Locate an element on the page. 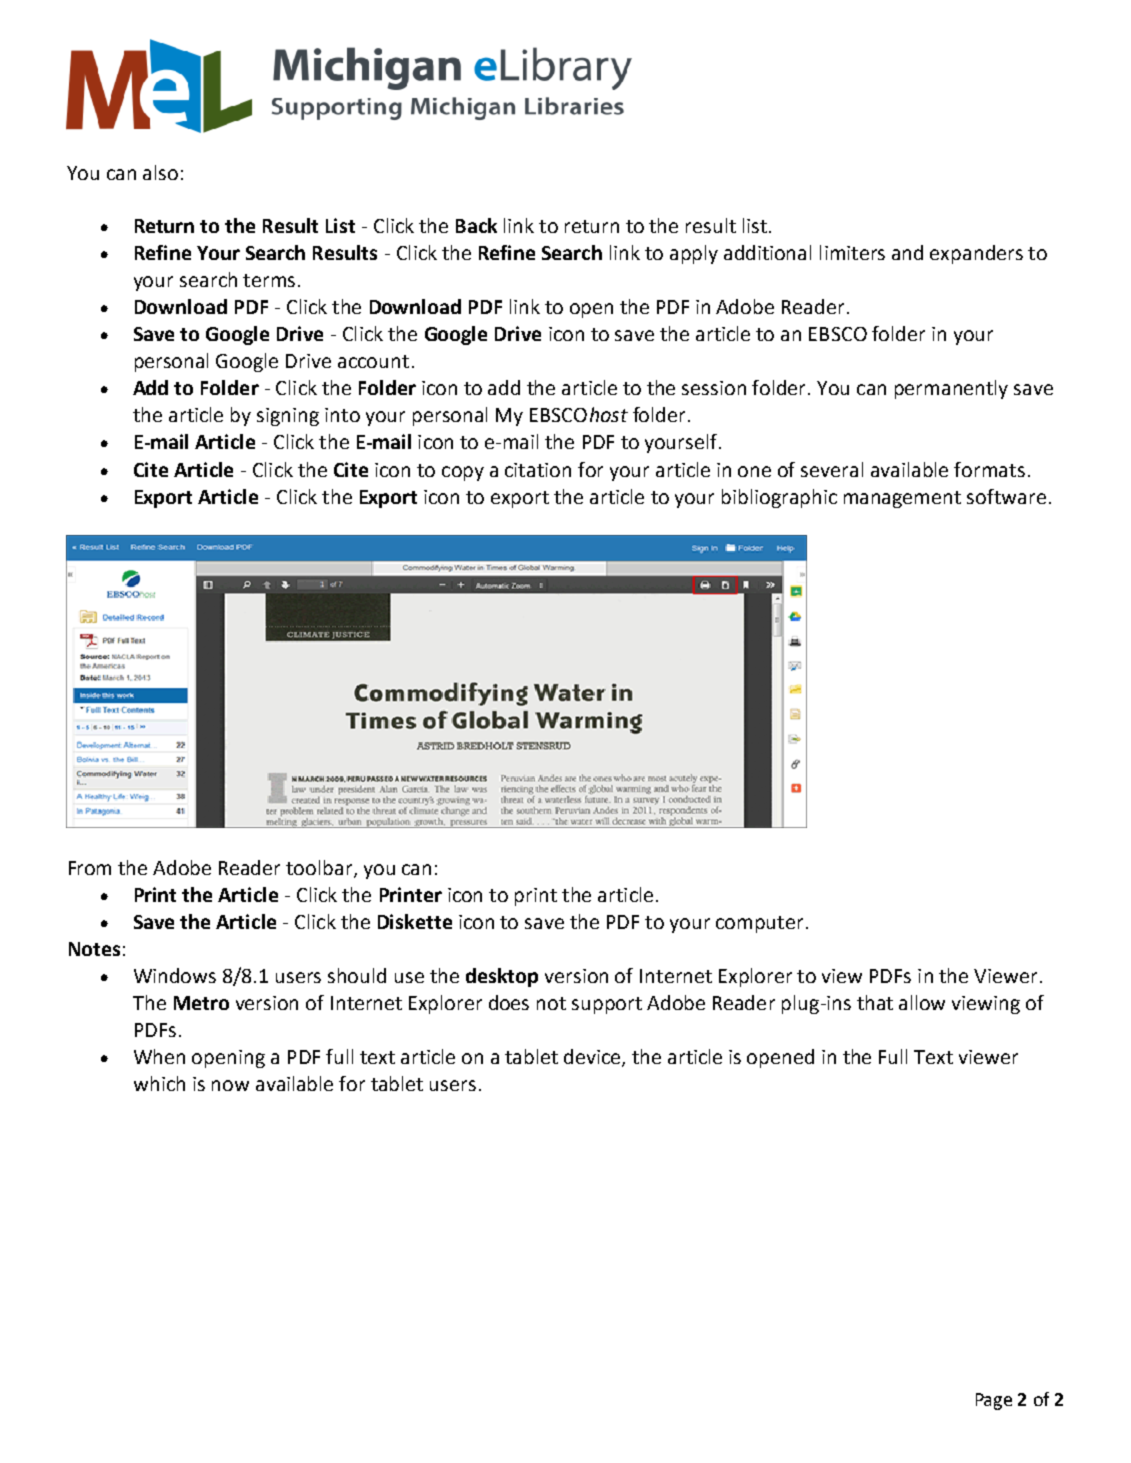 This document has width=1131, height=1463. Back is located at coordinates (476, 225).
